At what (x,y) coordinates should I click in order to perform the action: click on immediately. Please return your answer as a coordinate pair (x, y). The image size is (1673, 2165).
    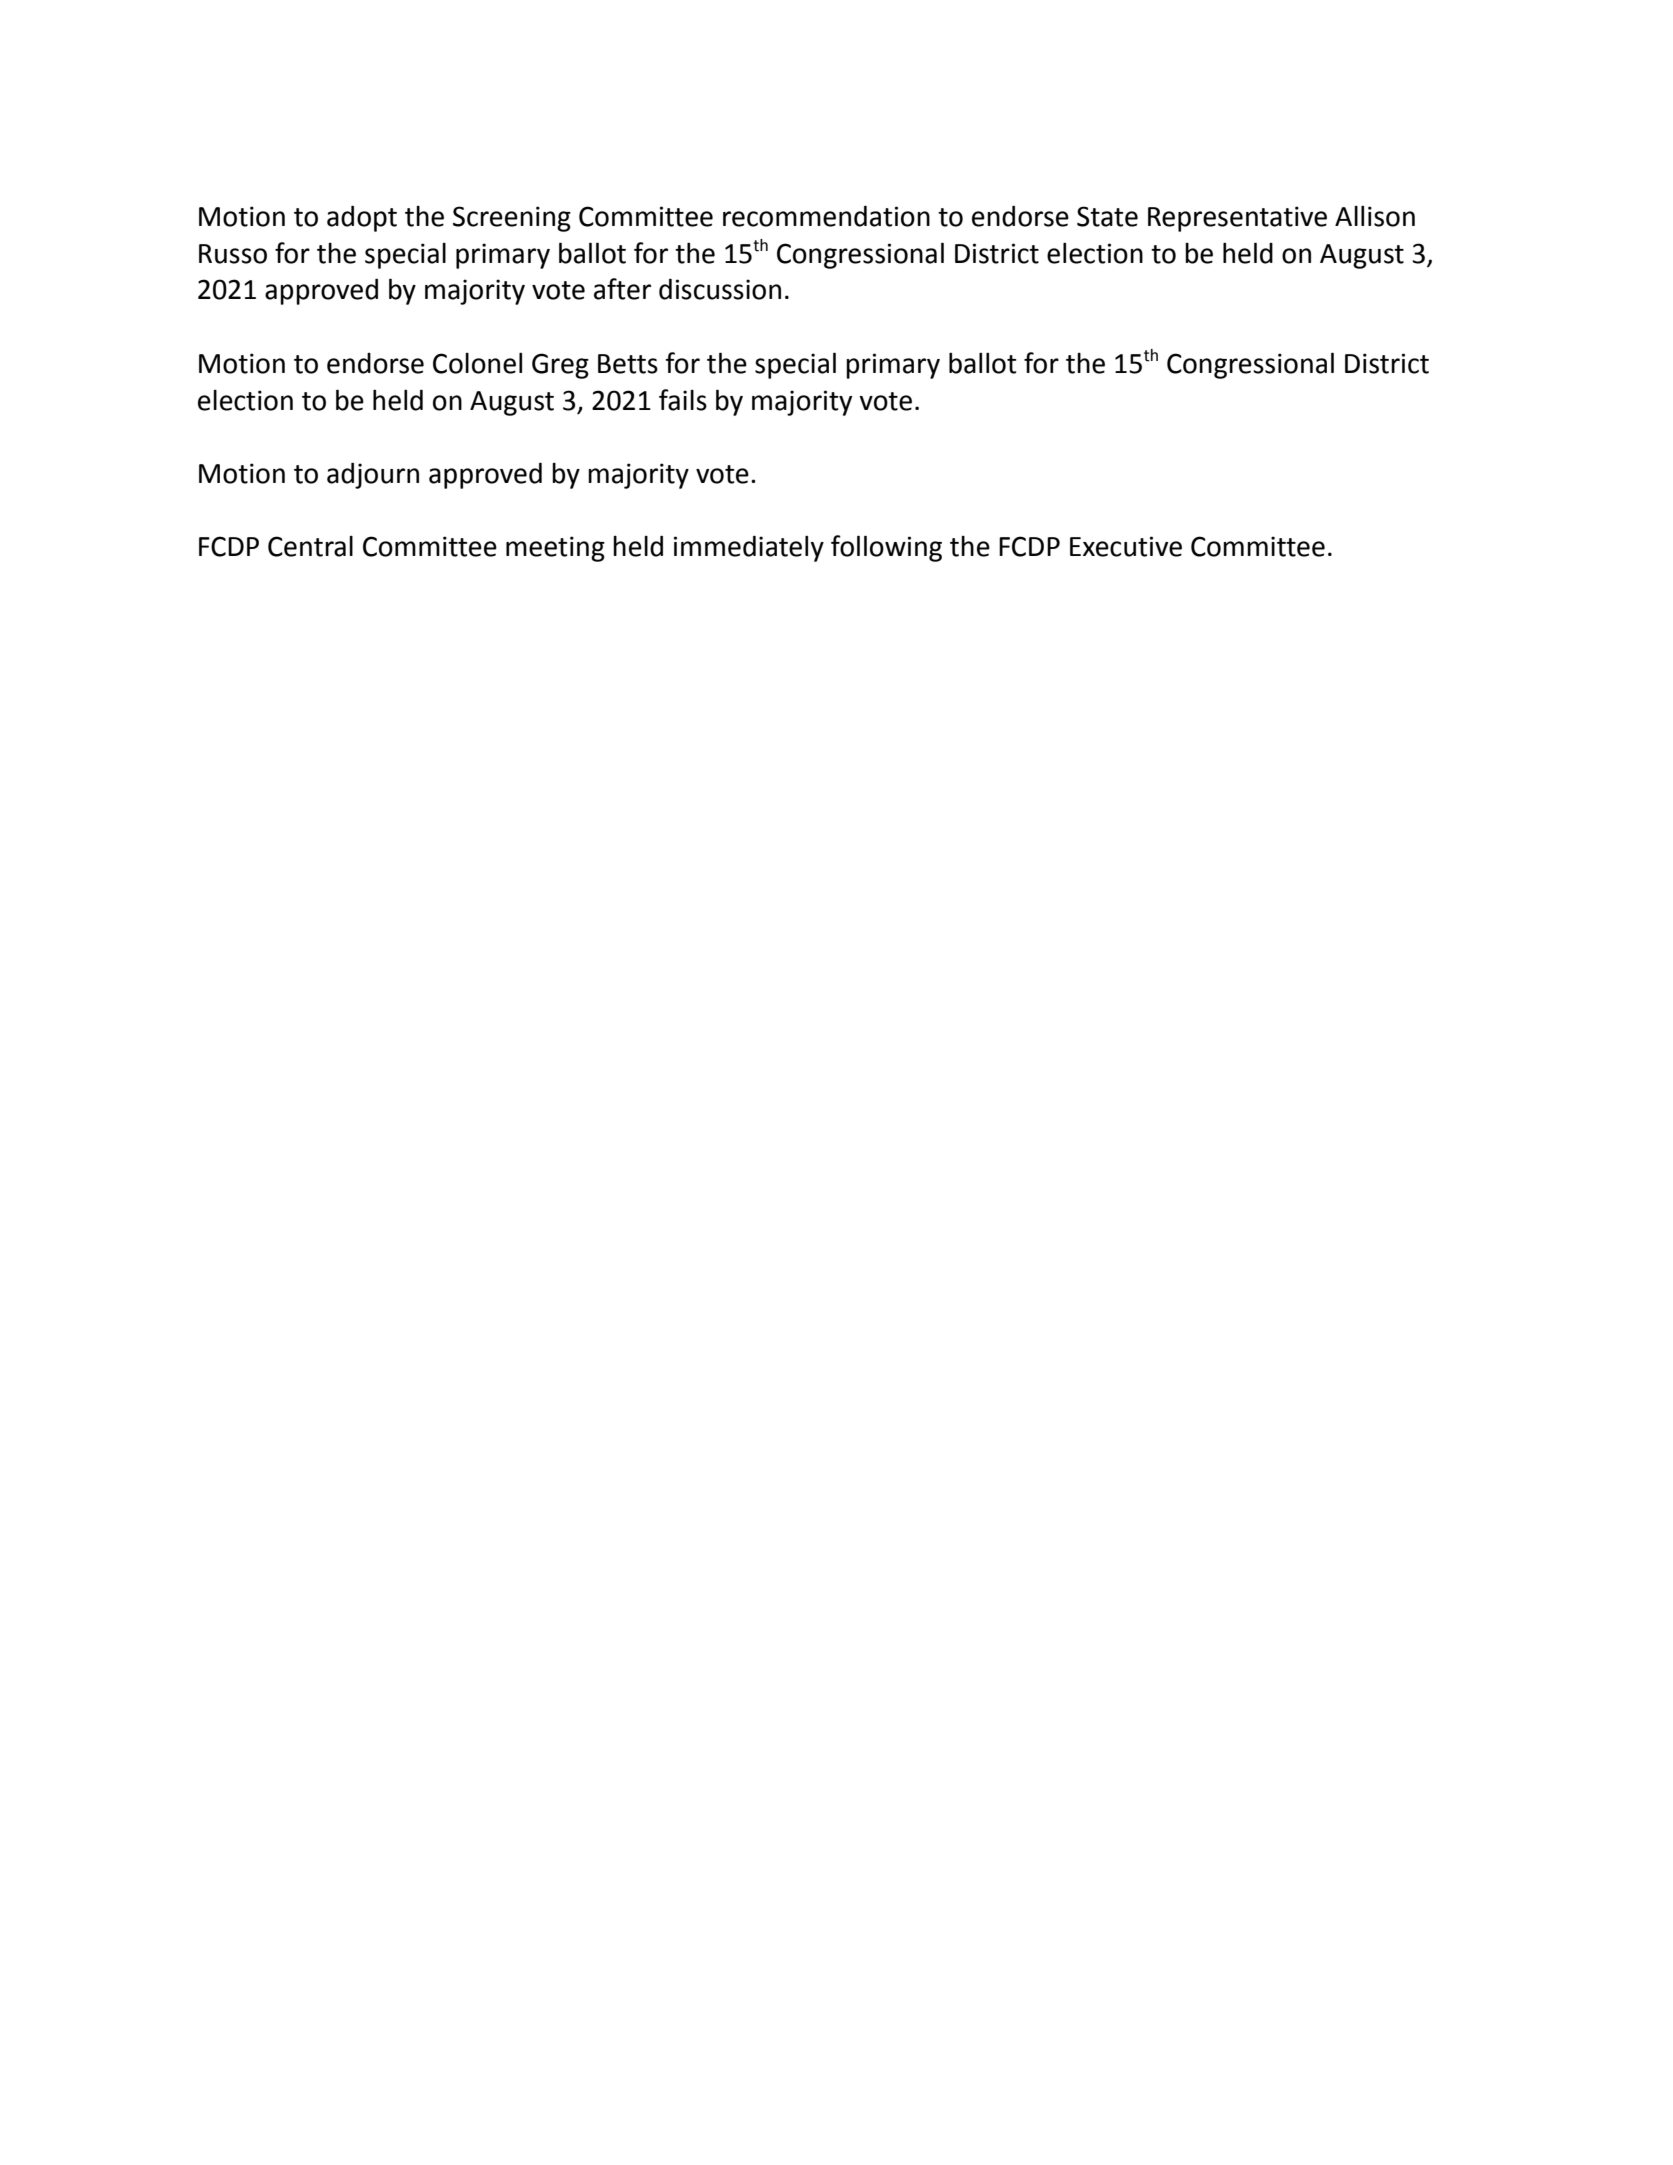
    Looking at the image, I should click on (749, 548).
